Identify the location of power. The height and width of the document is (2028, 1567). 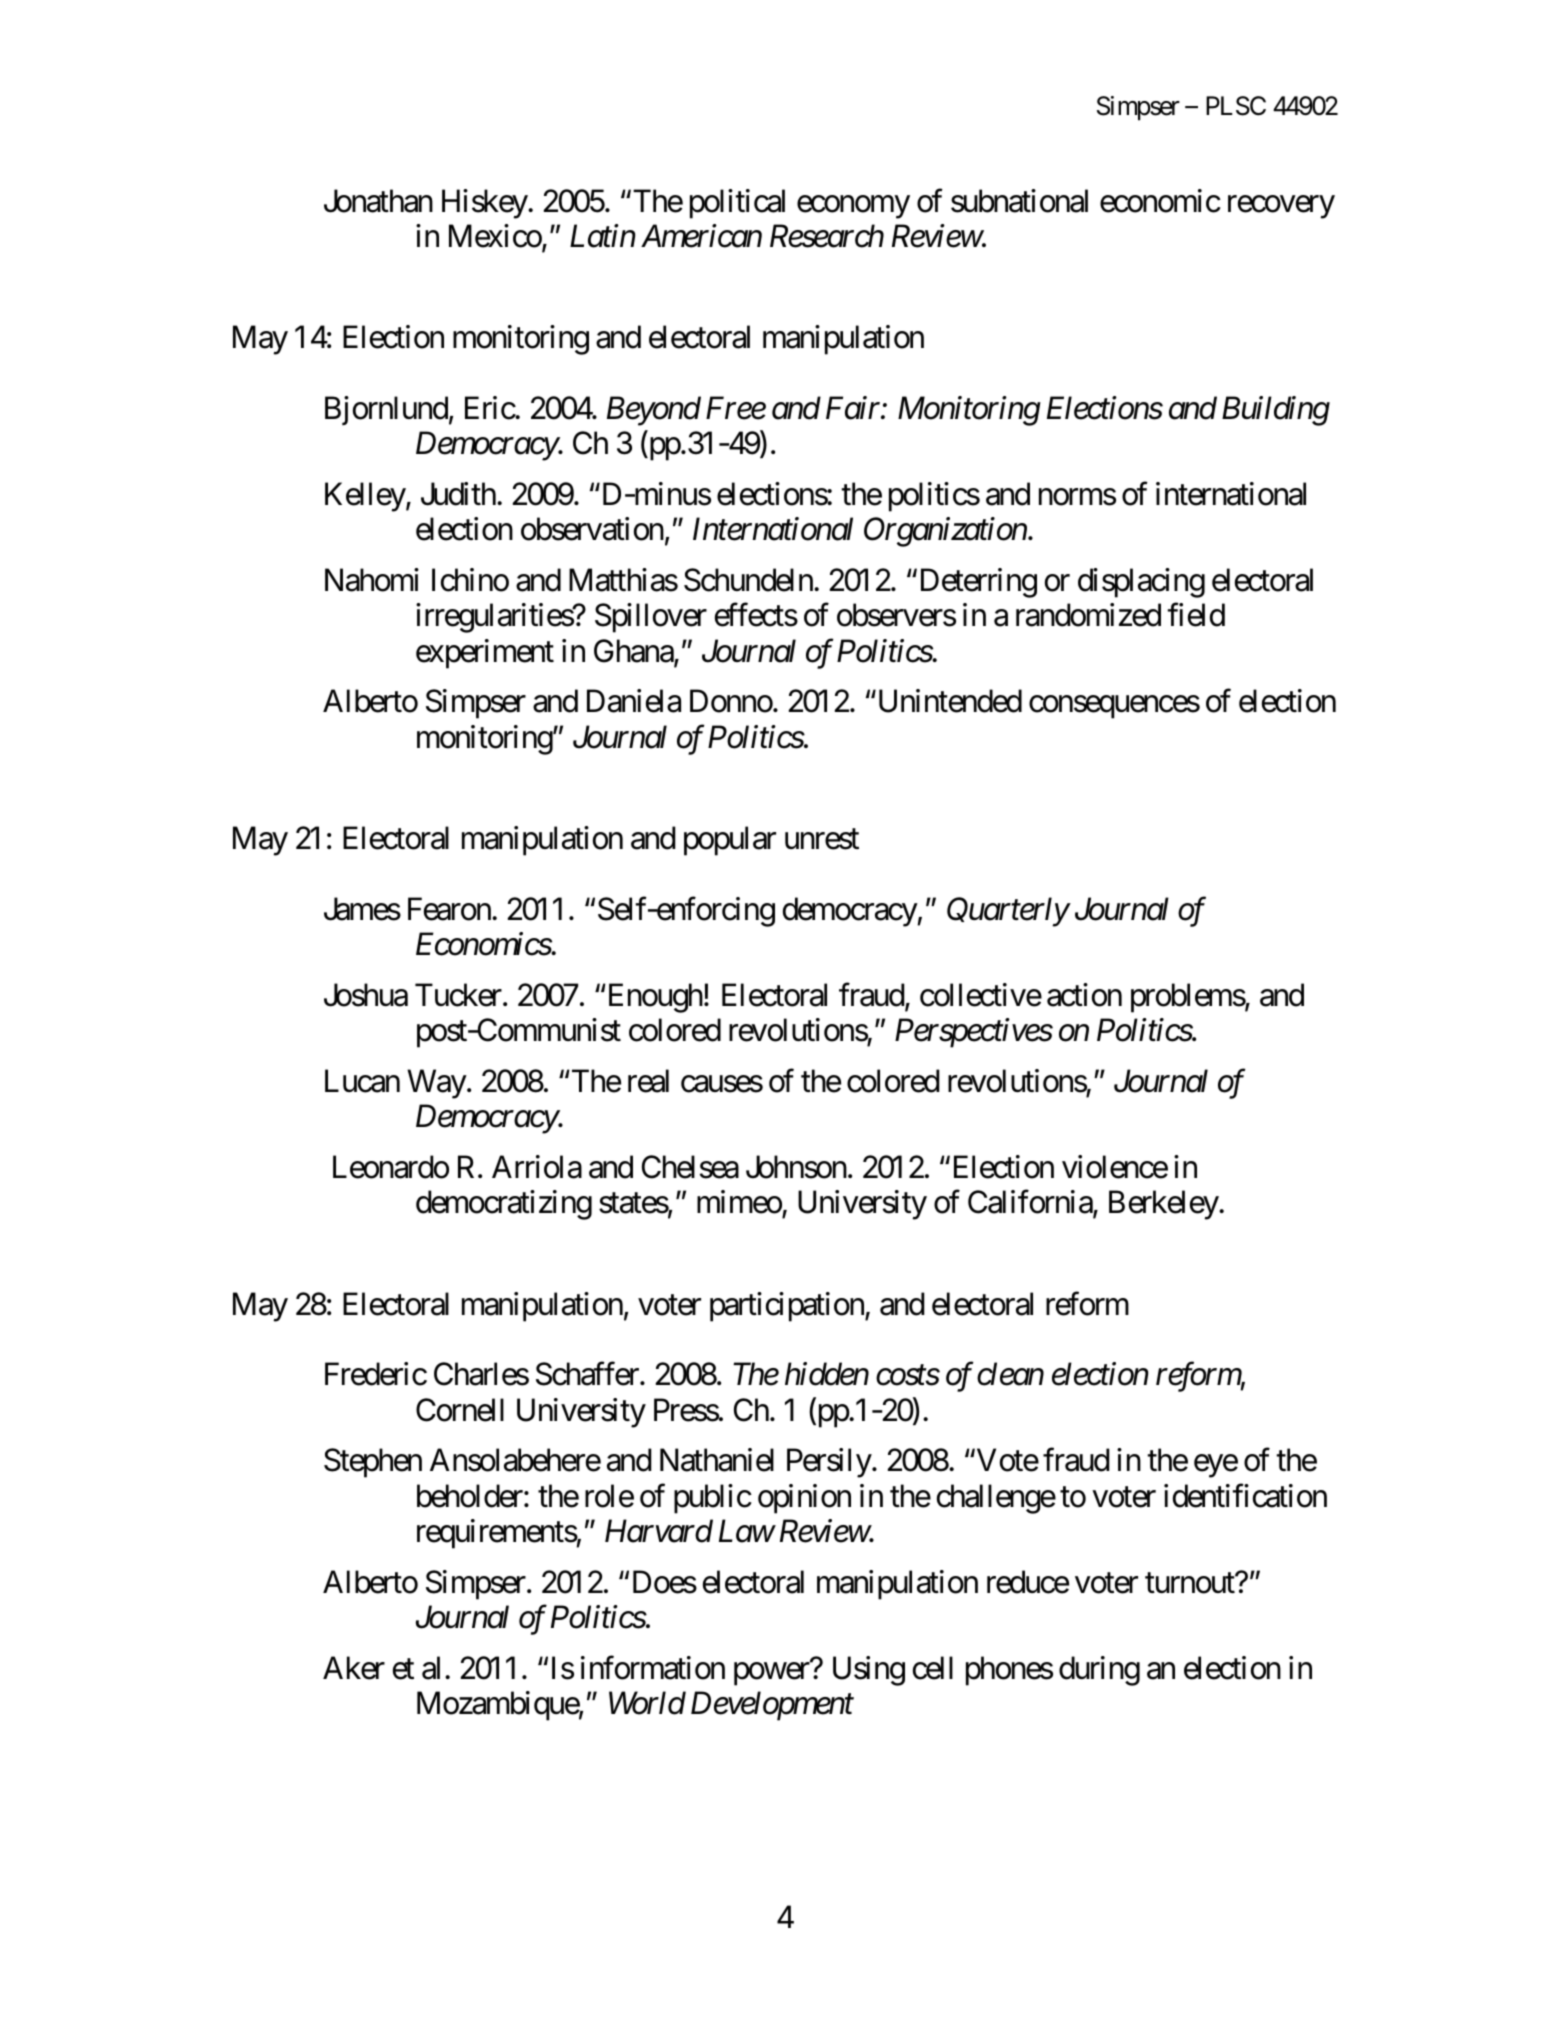
(772, 1674).
